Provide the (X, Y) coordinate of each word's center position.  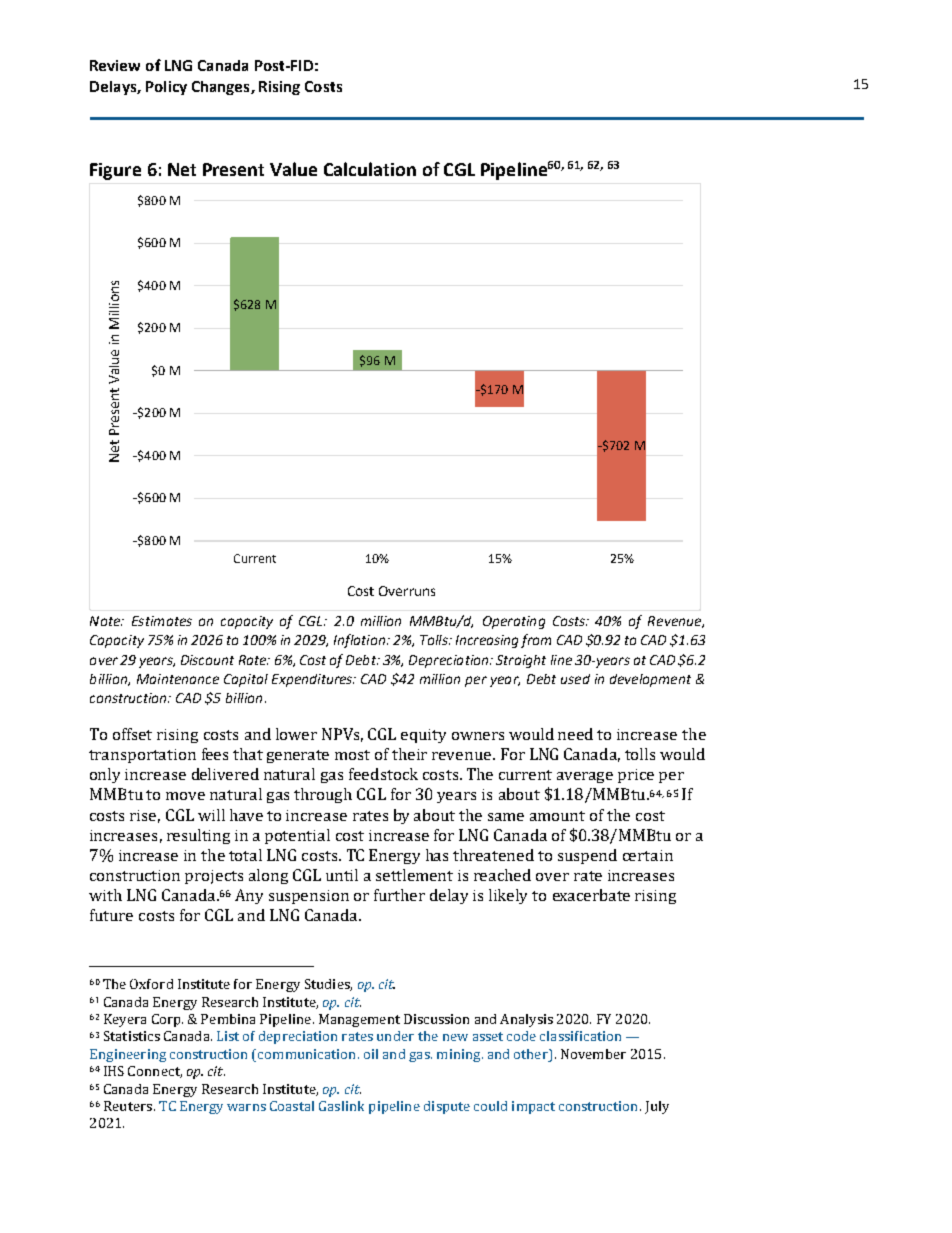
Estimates (162, 621)
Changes (222, 88)
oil (371, 1054)
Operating (514, 622)
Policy (166, 88)
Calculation (370, 169)
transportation (142, 756)
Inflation (361, 641)
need (575, 734)
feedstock (383, 774)
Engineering (128, 1055)
